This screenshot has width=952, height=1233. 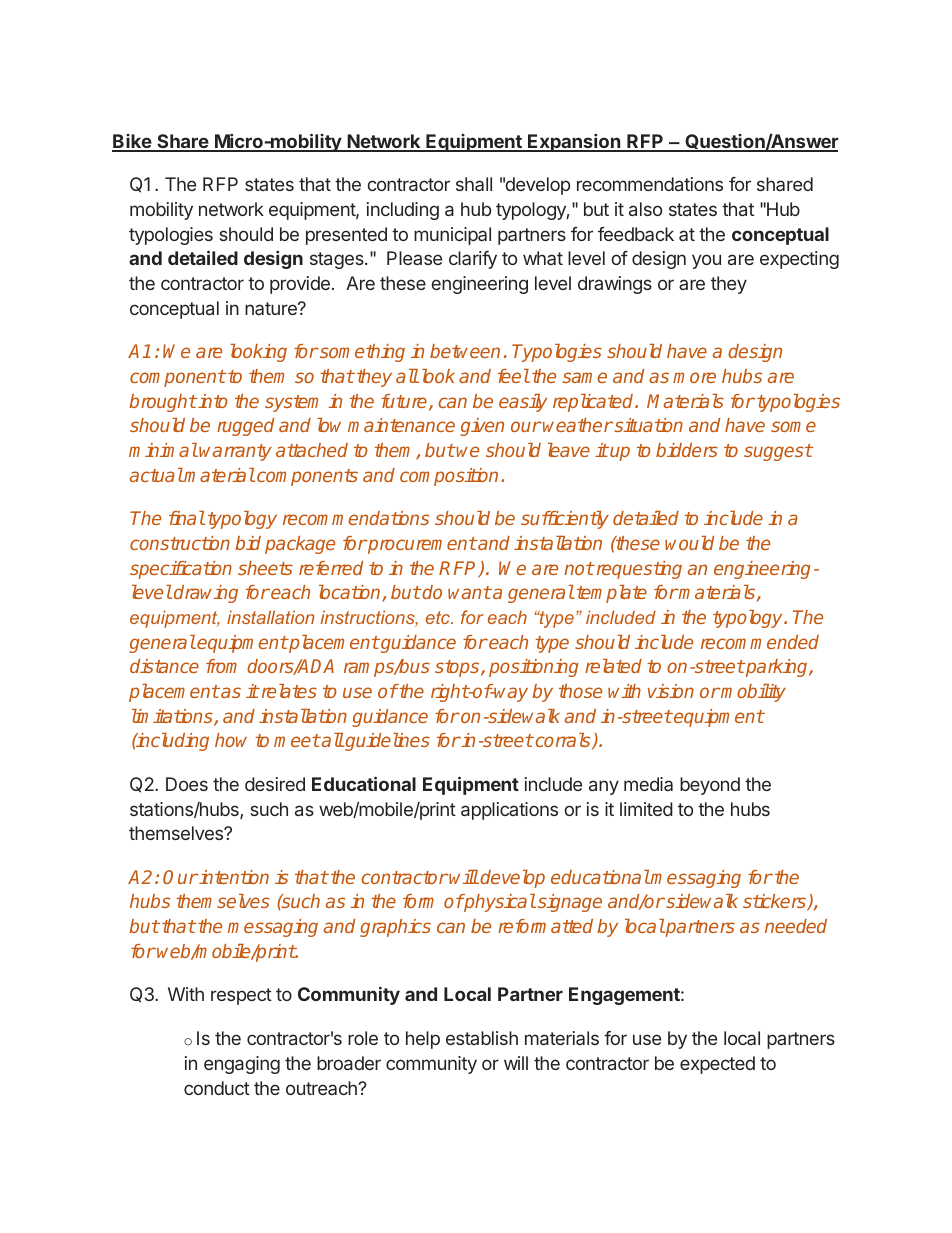 I want to click on engaging, so click(x=242, y=1065).
